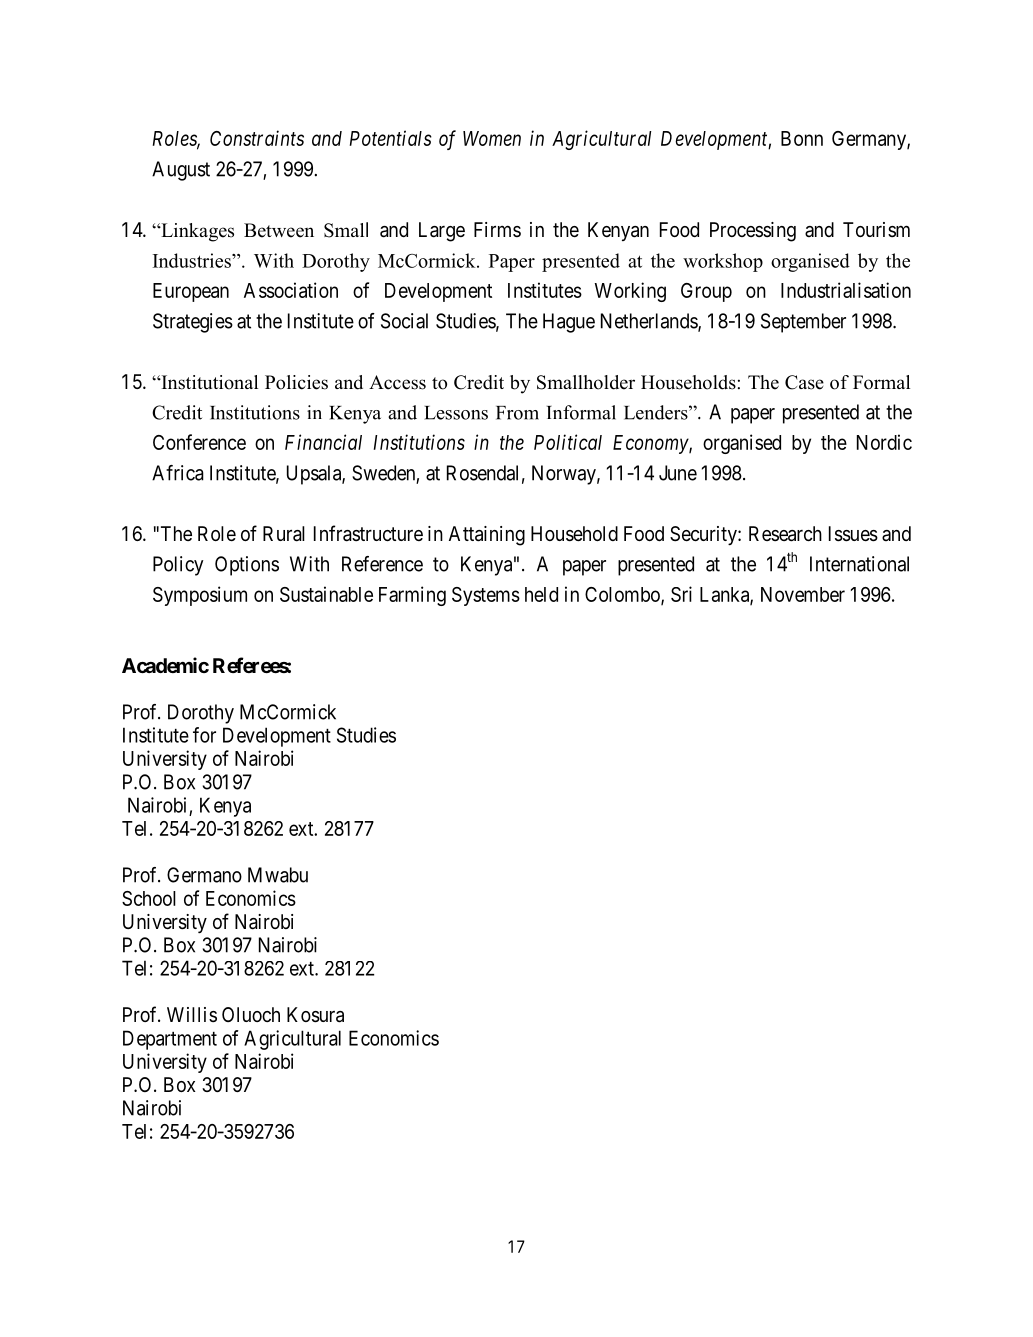  What do you see at coordinates (192, 1014) in the screenshot?
I see `Willis` at bounding box center [192, 1014].
